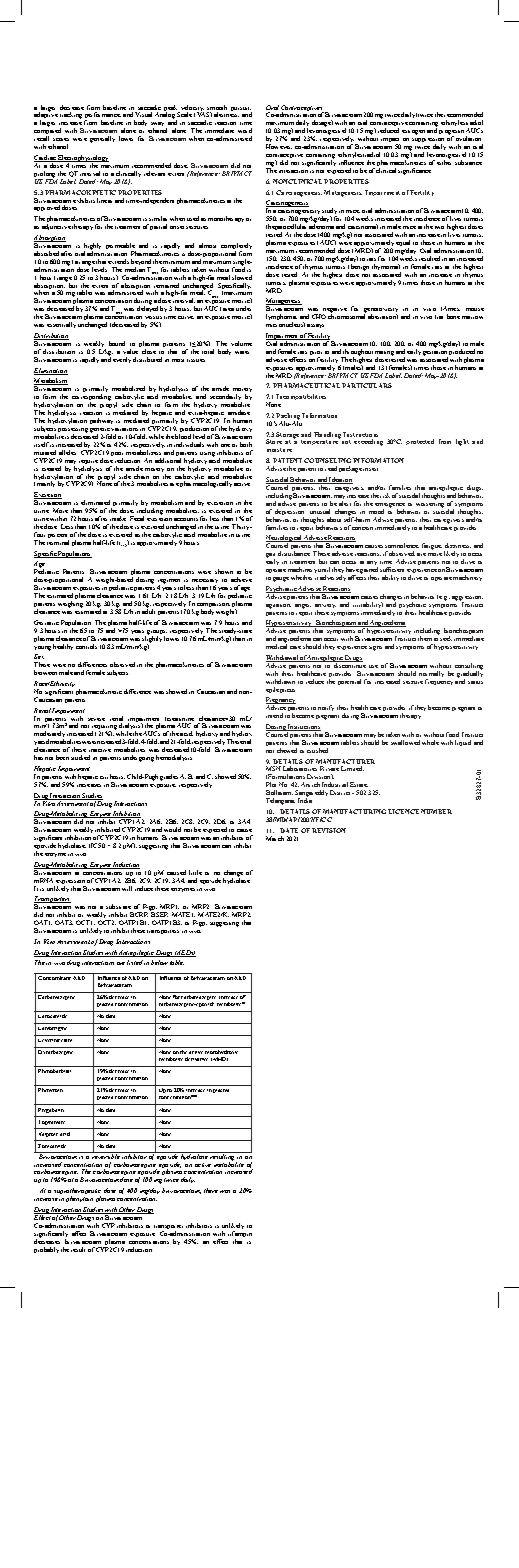 The height and width of the screenshot is (1568, 519). Describe the element at coordinates (390, 506) in the screenshot. I see `emergence` at that location.
